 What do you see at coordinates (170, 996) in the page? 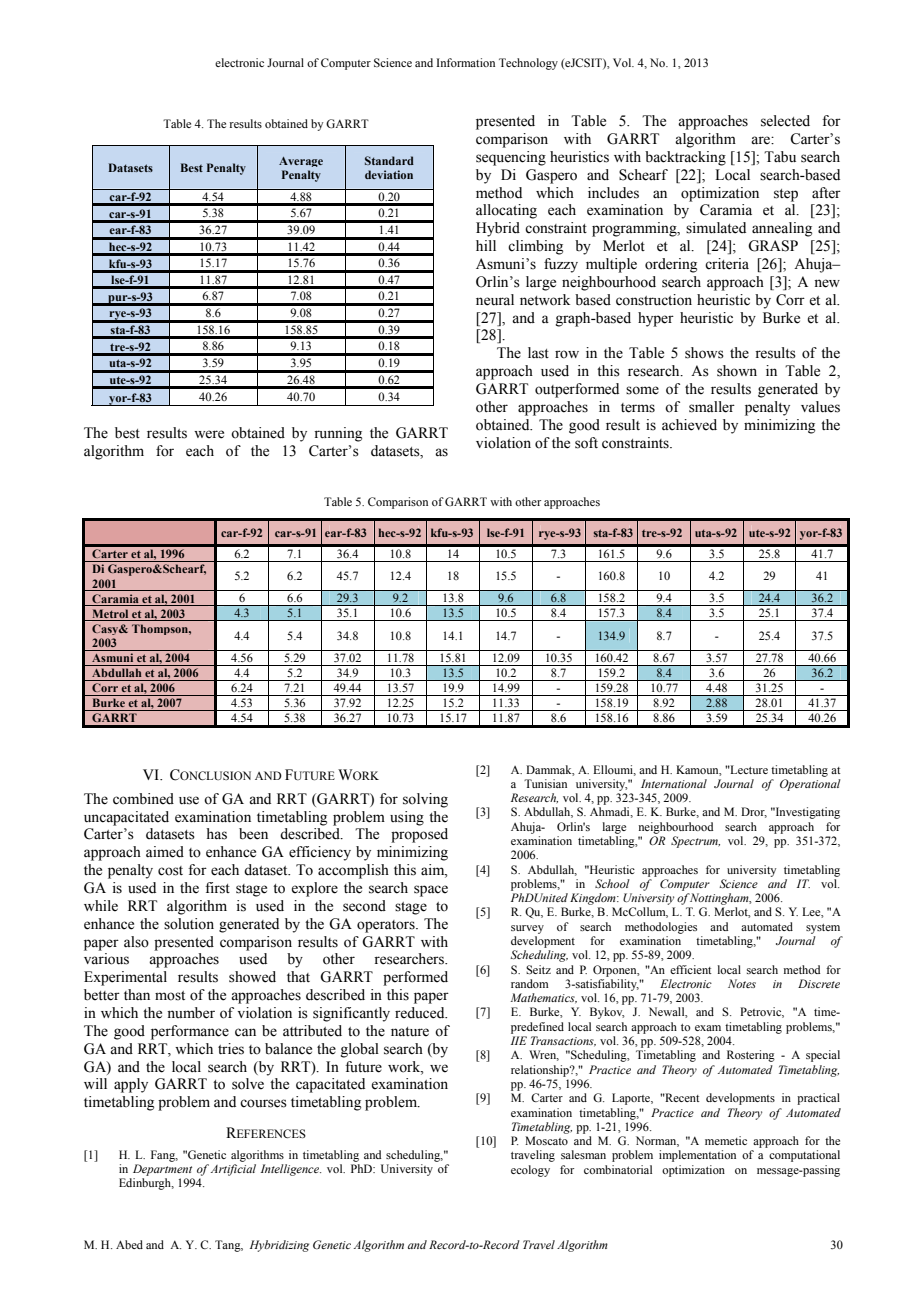
I see `most` at bounding box center [170, 996].
